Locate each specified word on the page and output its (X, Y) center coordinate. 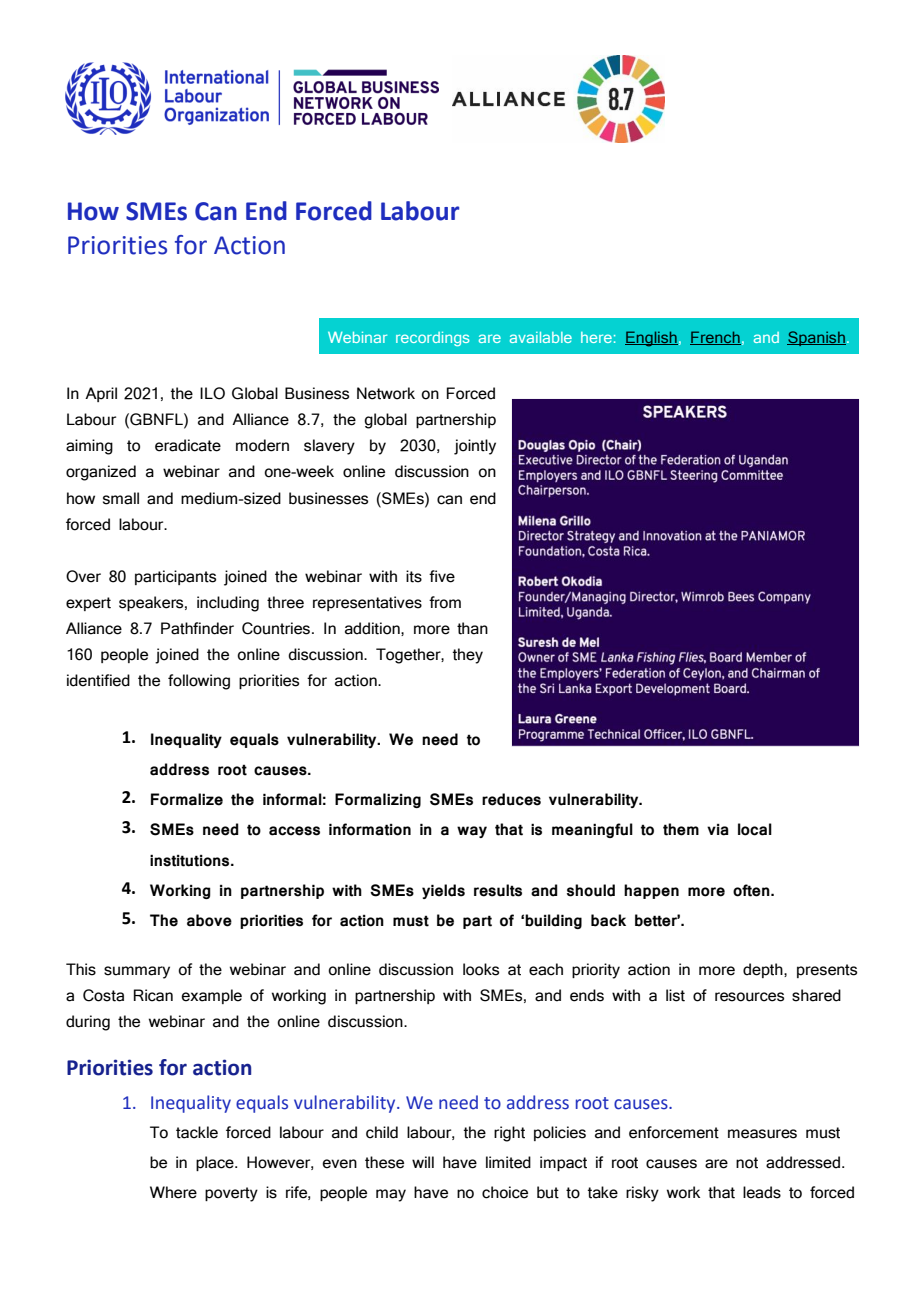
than (472, 628)
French (715, 338)
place (216, 1163)
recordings (432, 339)
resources (749, 997)
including (228, 604)
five (442, 576)
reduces (511, 799)
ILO (212, 393)
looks (481, 969)
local (755, 829)
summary (137, 972)
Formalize (187, 799)
